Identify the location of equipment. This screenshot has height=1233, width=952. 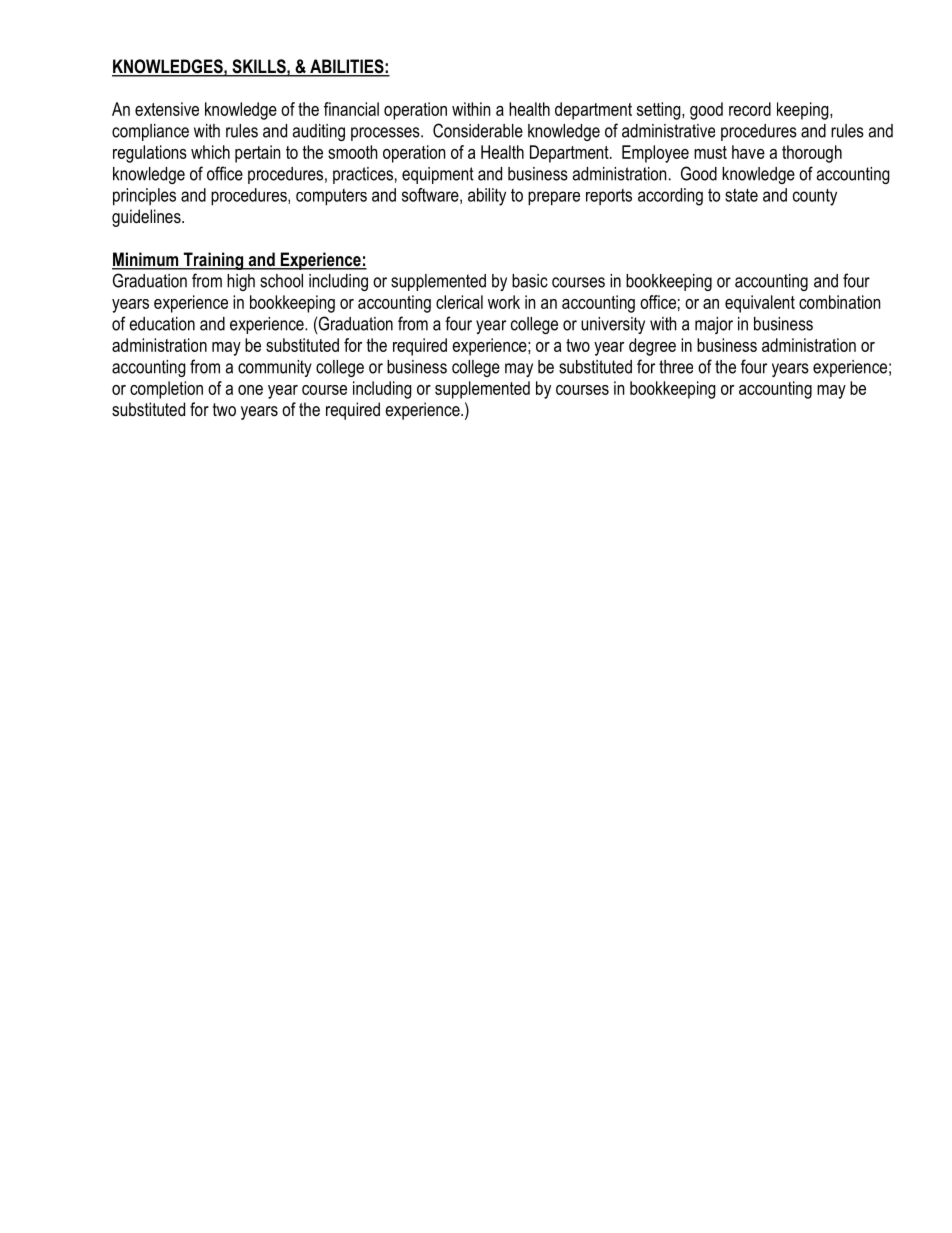
(438, 175).
